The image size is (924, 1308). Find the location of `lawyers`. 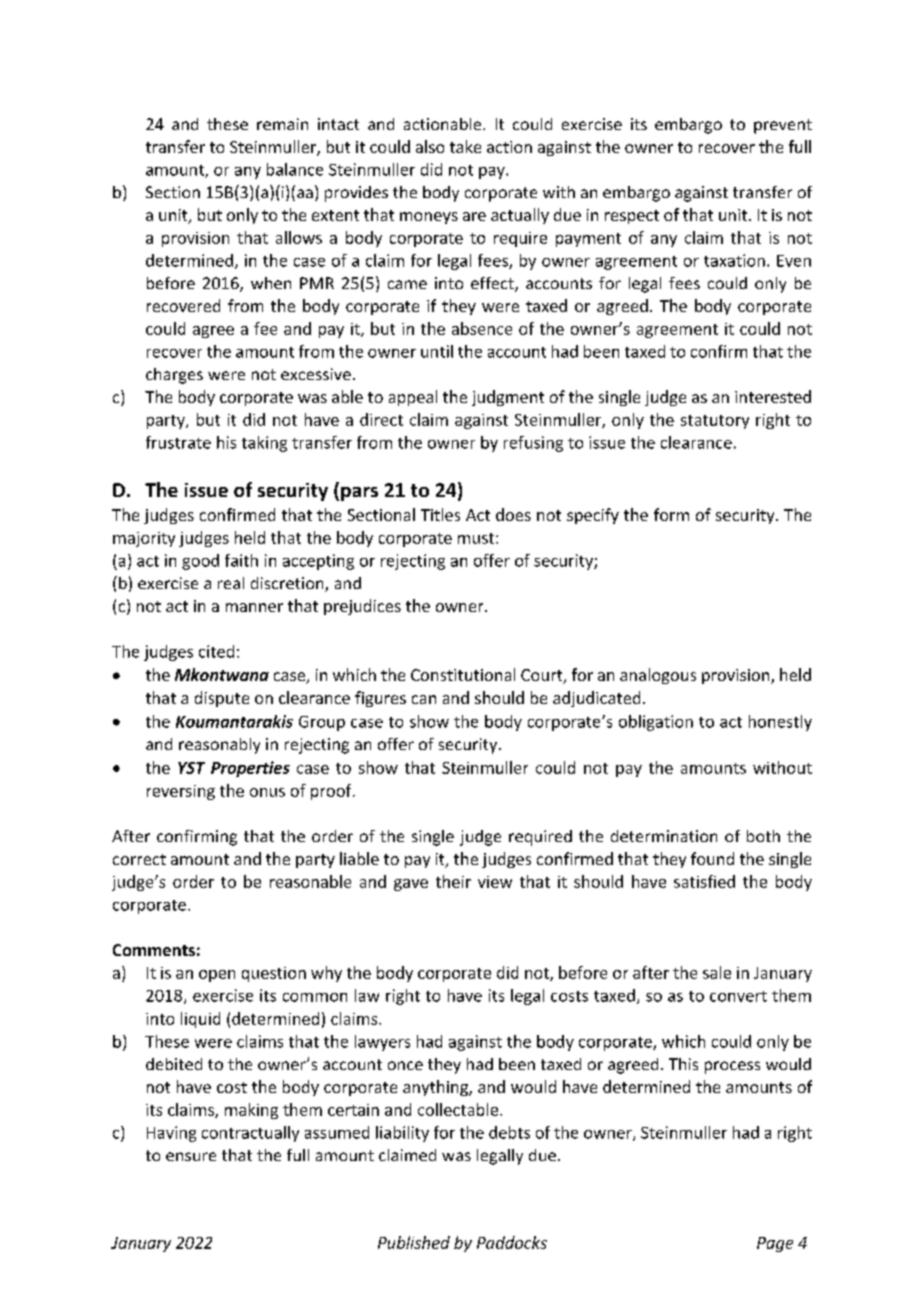

lawyers is located at coordinates (382, 1043).
